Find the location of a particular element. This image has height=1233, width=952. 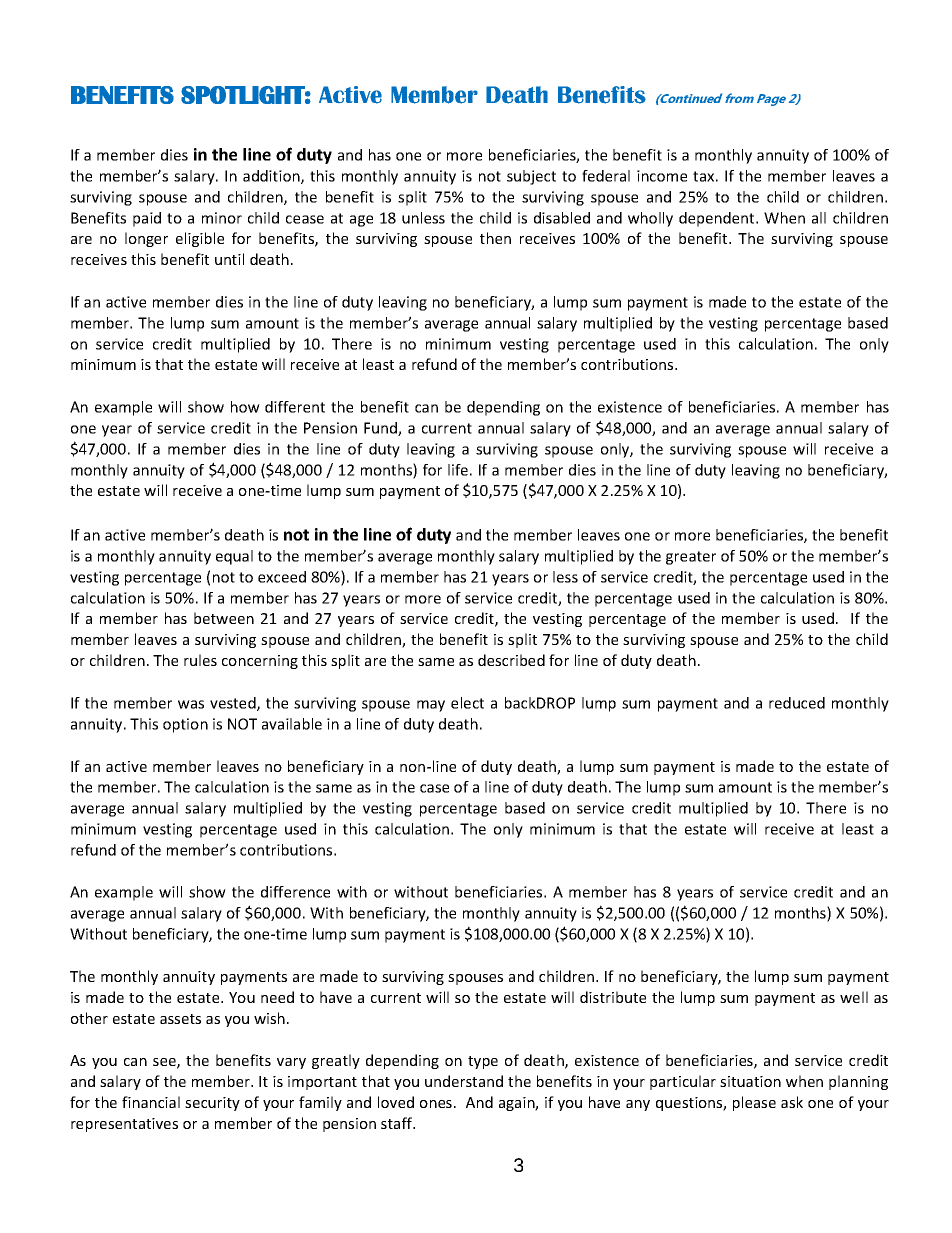

financial is located at coordinates (151, 1102).
